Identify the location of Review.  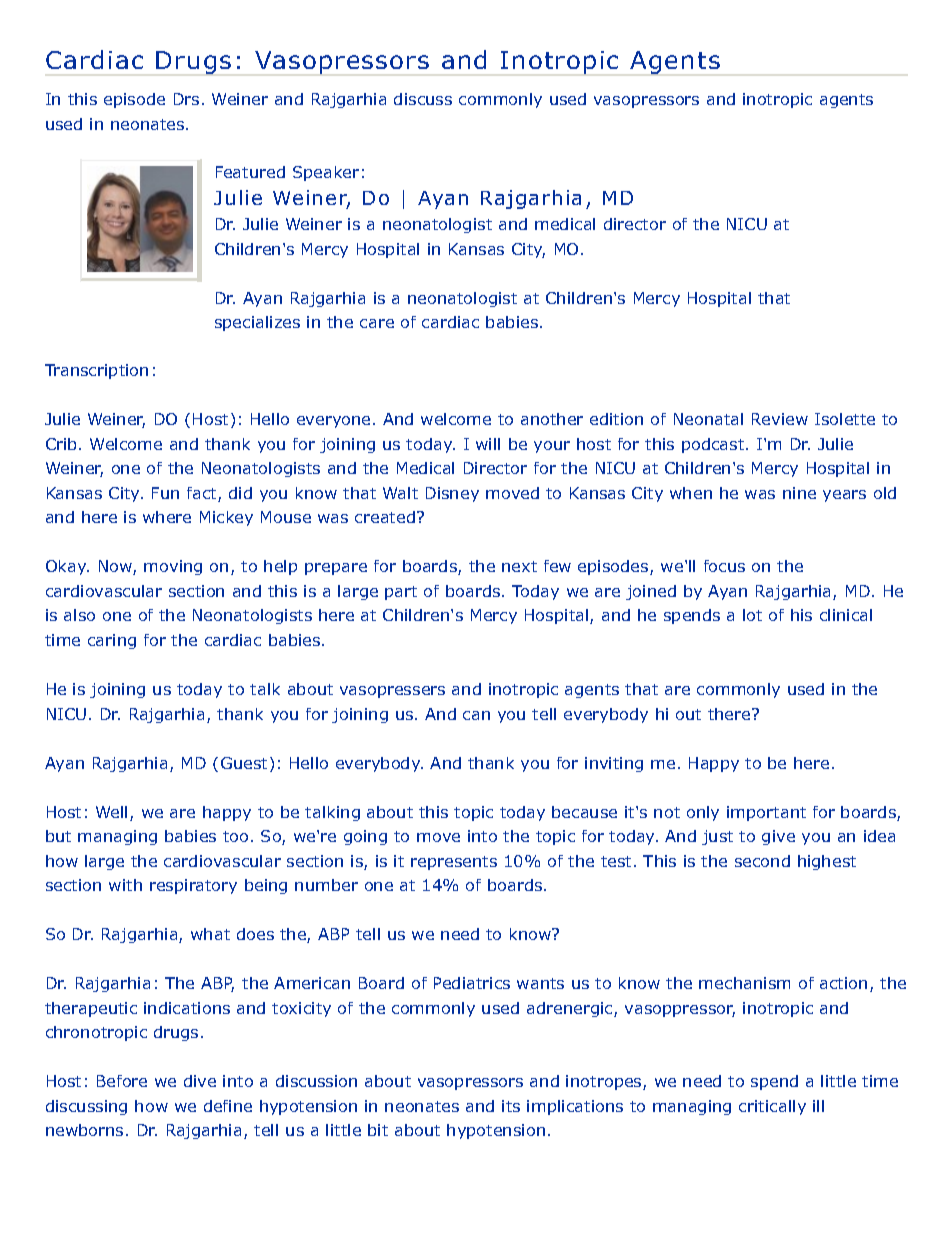
(780, 419).
